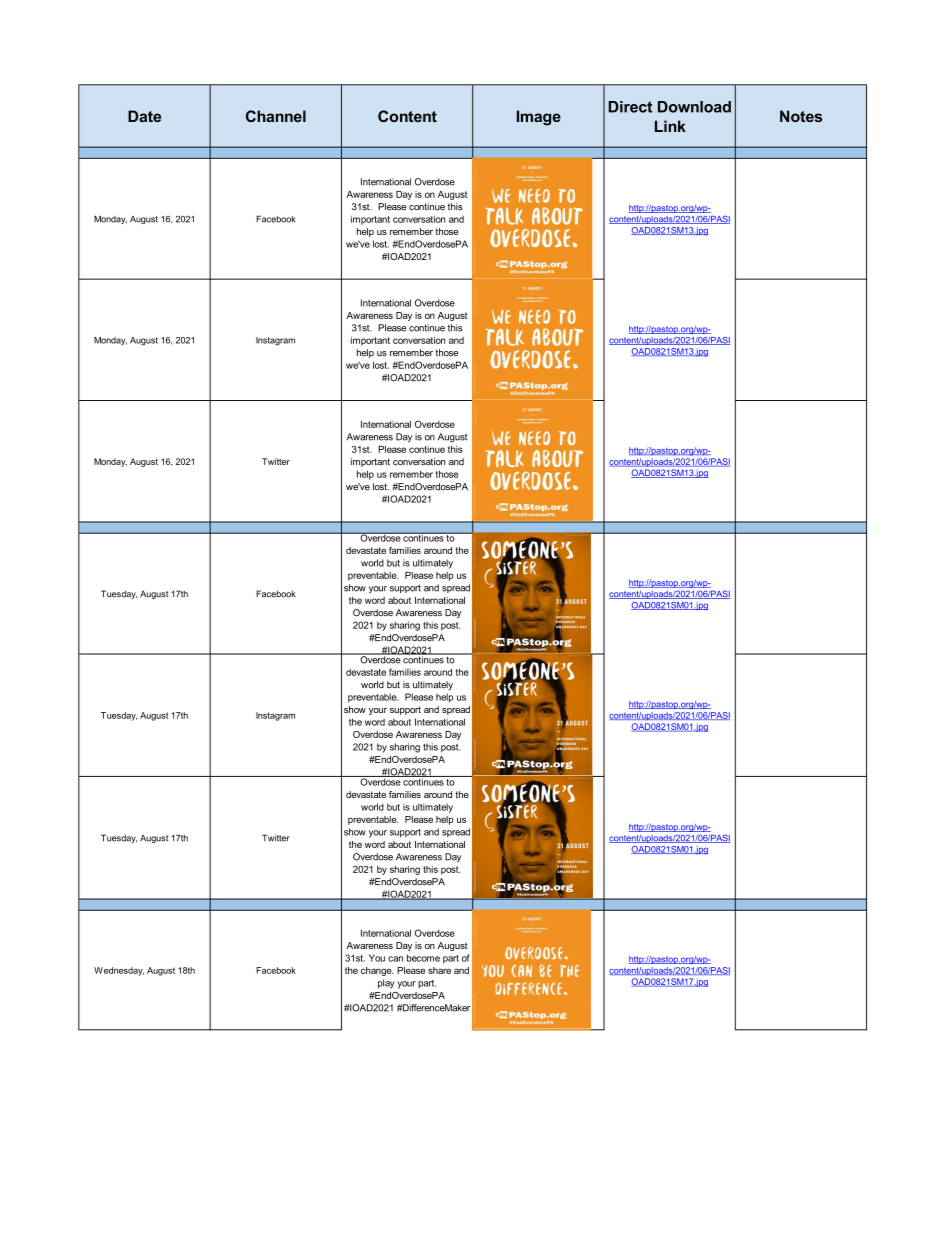 This screenshot has height=1233, width=952. What do you see at coordinates (539, 118) in the screenshot?
I see `Image` at bounding box center [539, 118].
